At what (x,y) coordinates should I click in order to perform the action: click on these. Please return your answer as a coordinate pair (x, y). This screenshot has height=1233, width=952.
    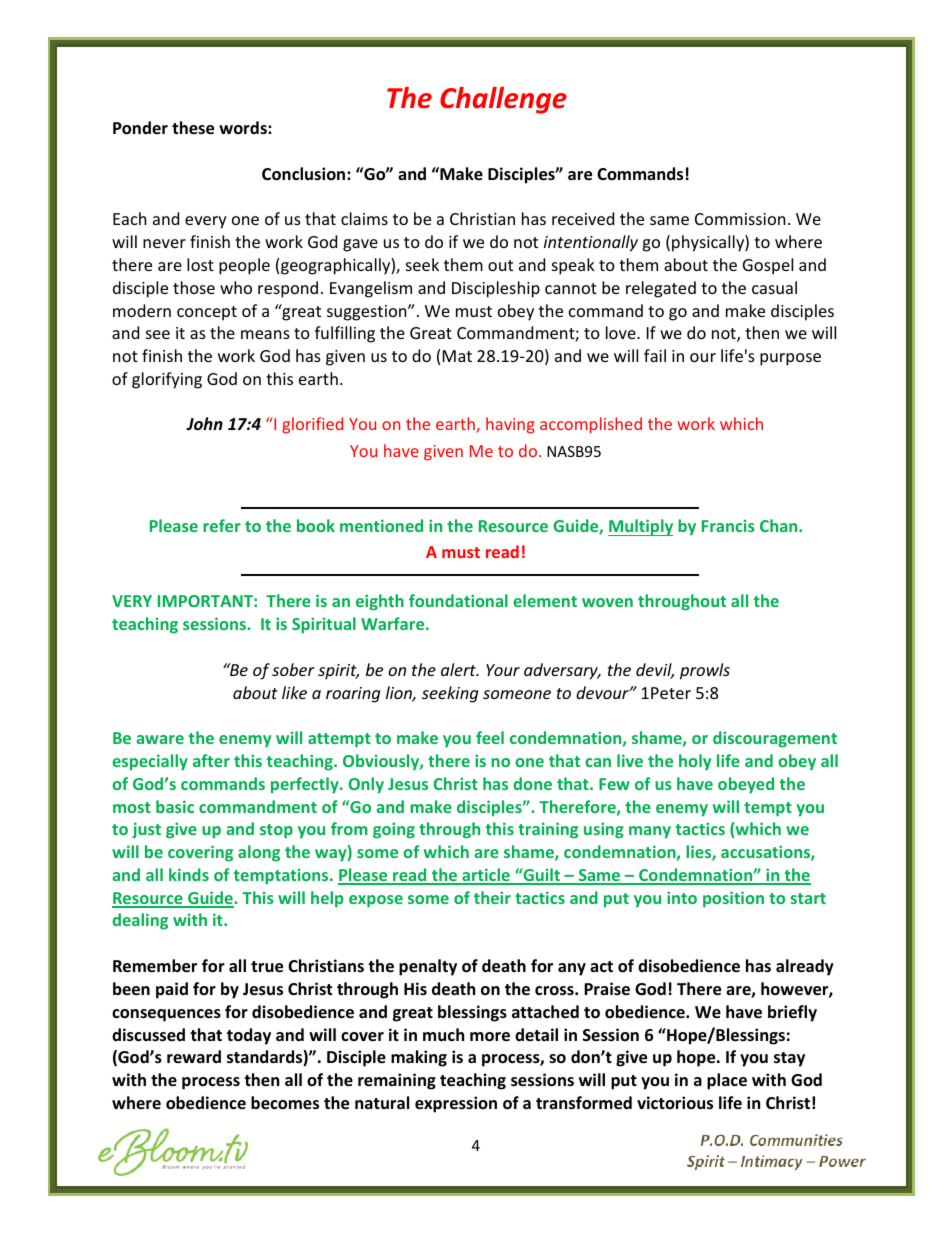
    Looking at the image, I should click on (193, 128).
